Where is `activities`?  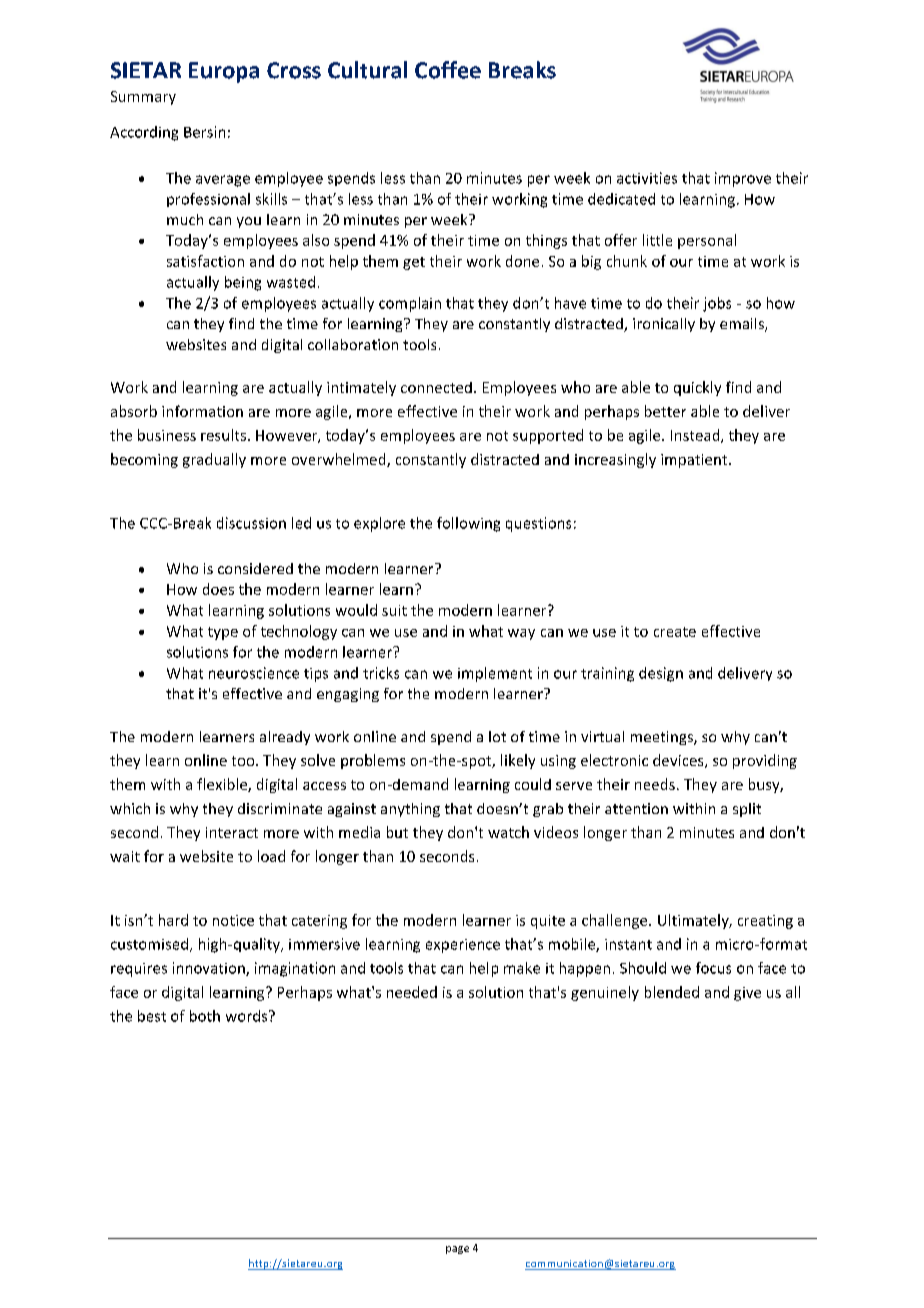 activities is located at coordinates (647, 178).
